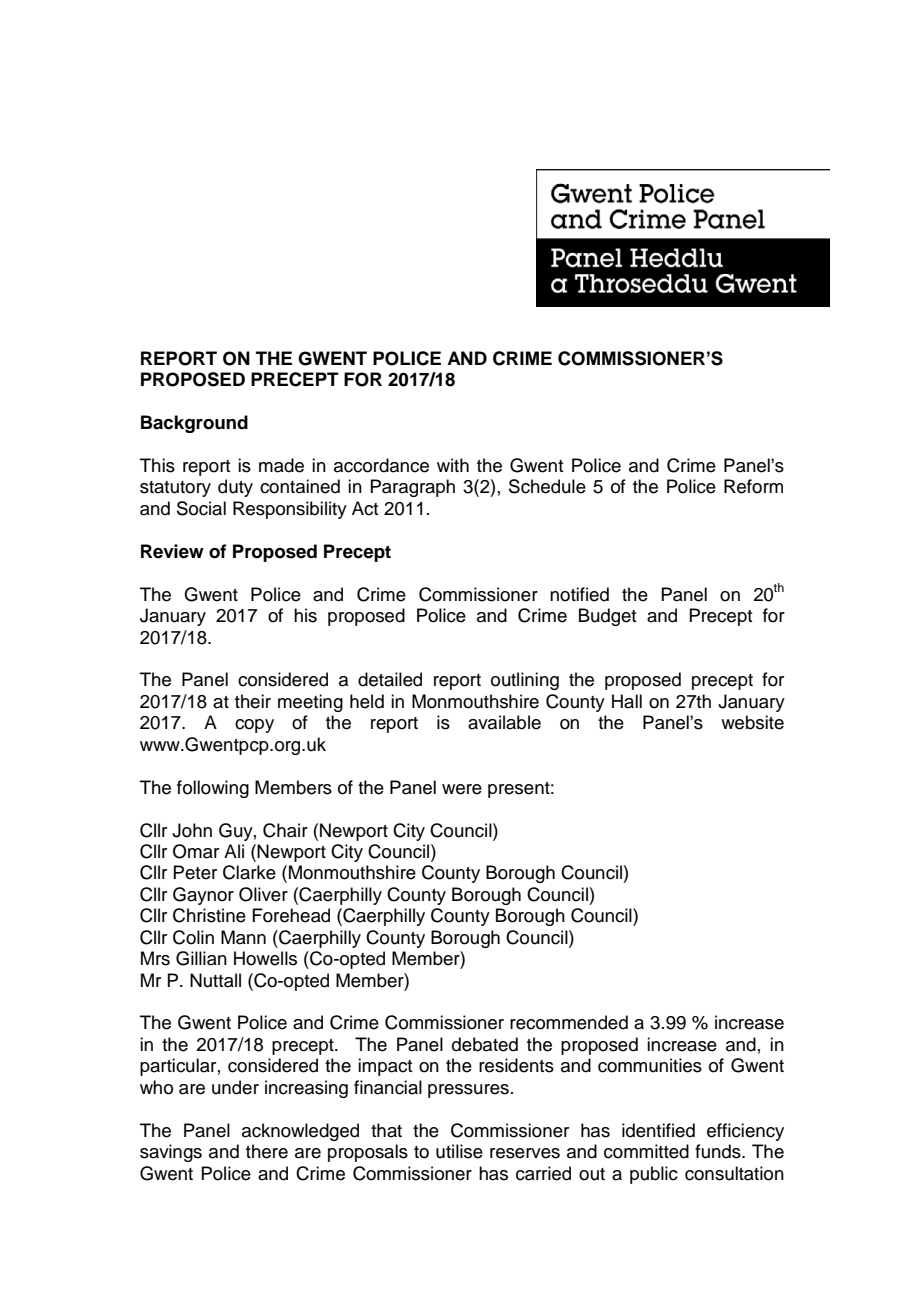  Describe the element at coordinates (453, 465) in the screenshot. I see `with` at that location.
